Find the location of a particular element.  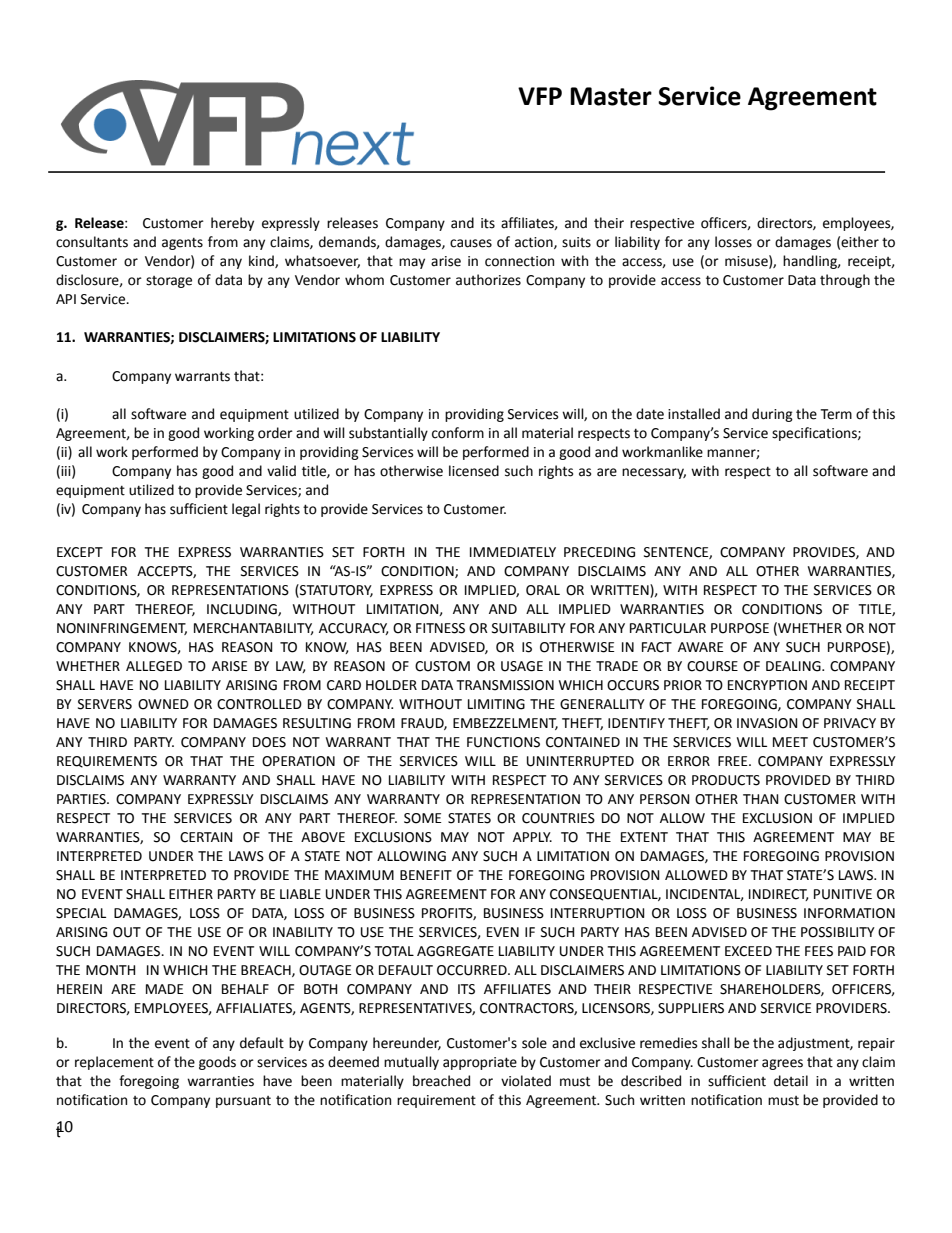

Master is located at coordinates (611, 96).
